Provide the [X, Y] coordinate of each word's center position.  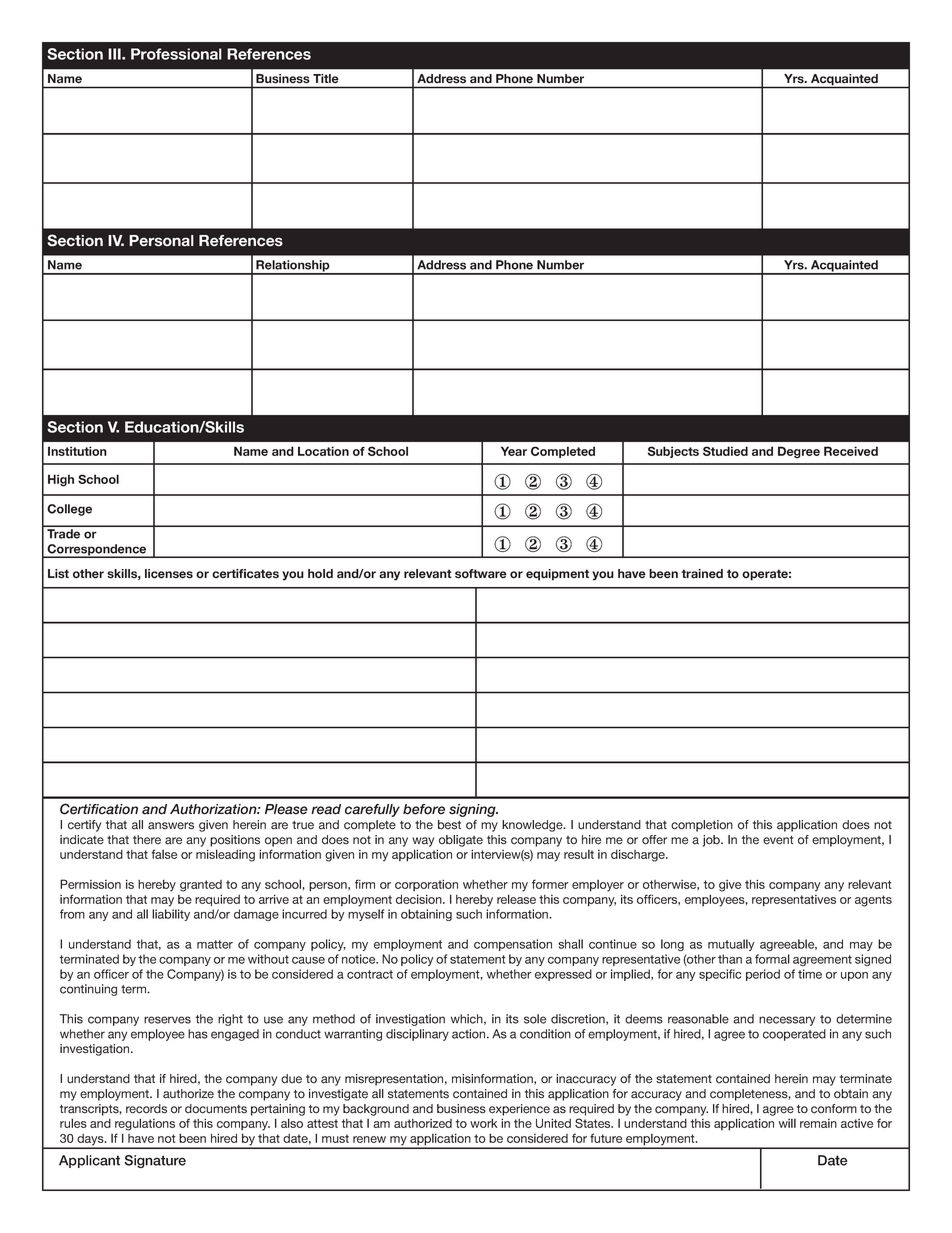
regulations [145, 1124]
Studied [725, 451]
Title [325, 78]
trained [702, 574]
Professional [176, 54]
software [481, 574]
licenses [169, 574]
